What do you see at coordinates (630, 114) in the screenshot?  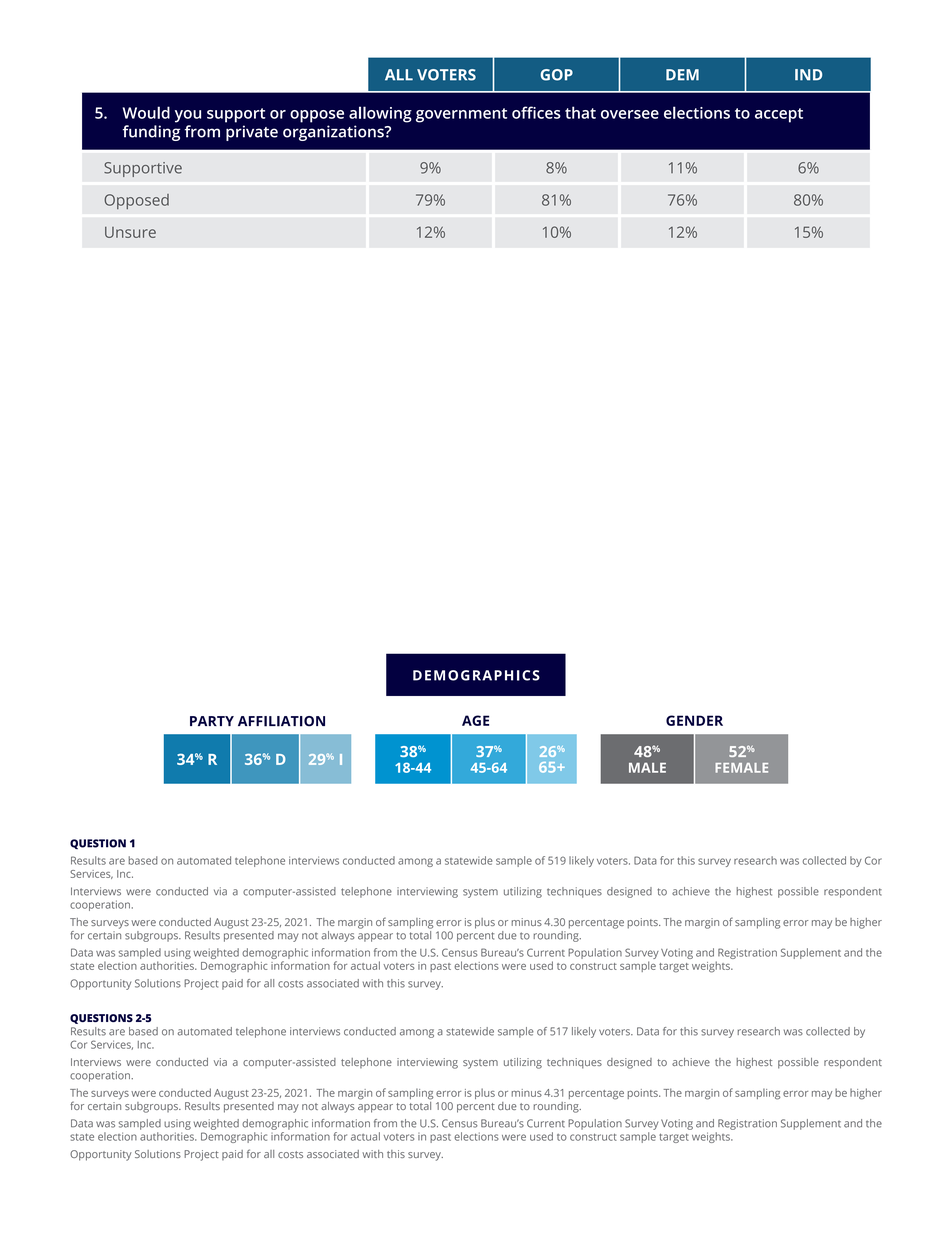 I see `oversee` at bounding box center [630, 114].
